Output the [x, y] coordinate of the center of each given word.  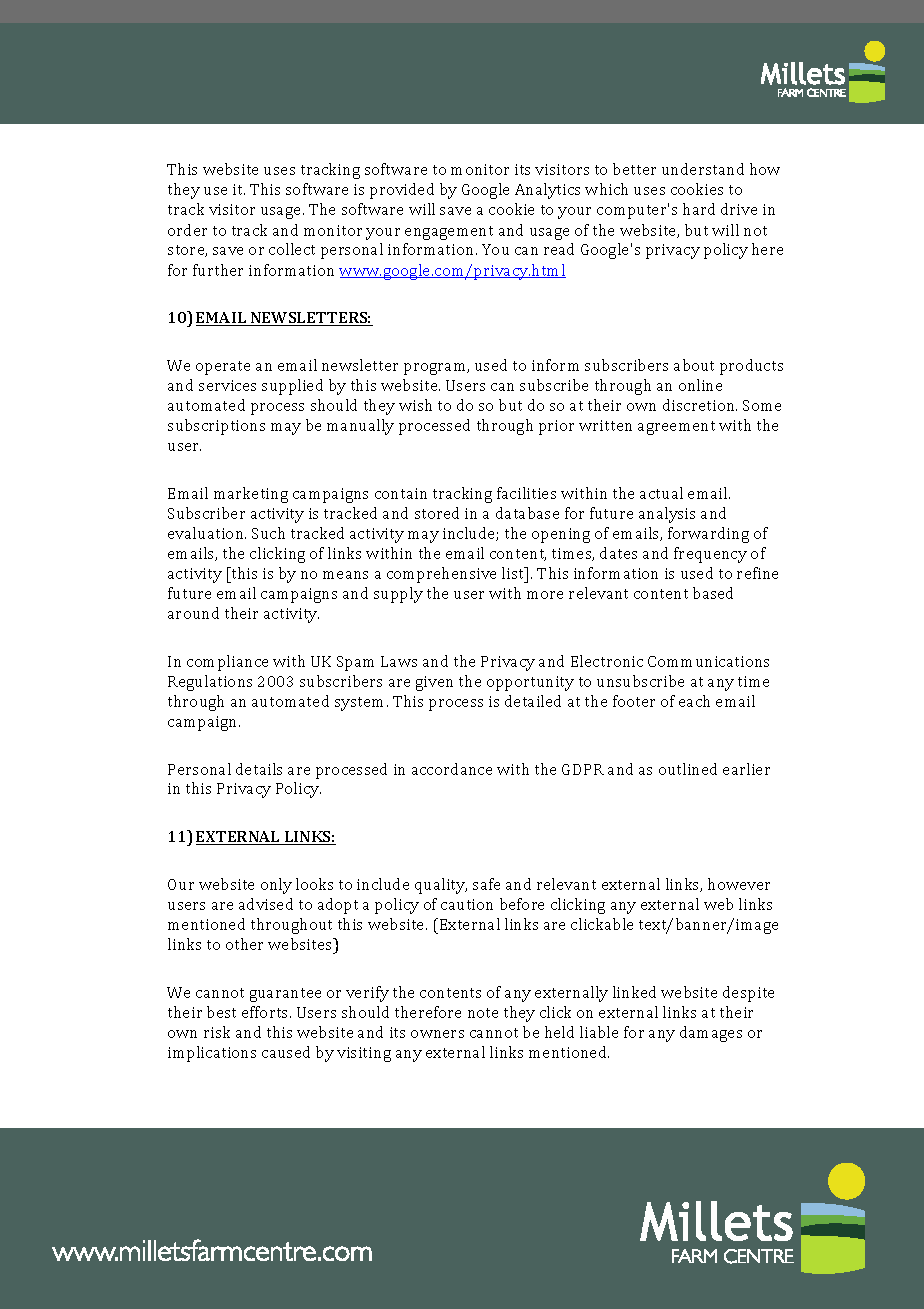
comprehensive [441, 575]
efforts [266, 1012]
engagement [449, 233]
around [193, 613]
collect [292, 249]
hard [699, 209]
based [713, 593]
